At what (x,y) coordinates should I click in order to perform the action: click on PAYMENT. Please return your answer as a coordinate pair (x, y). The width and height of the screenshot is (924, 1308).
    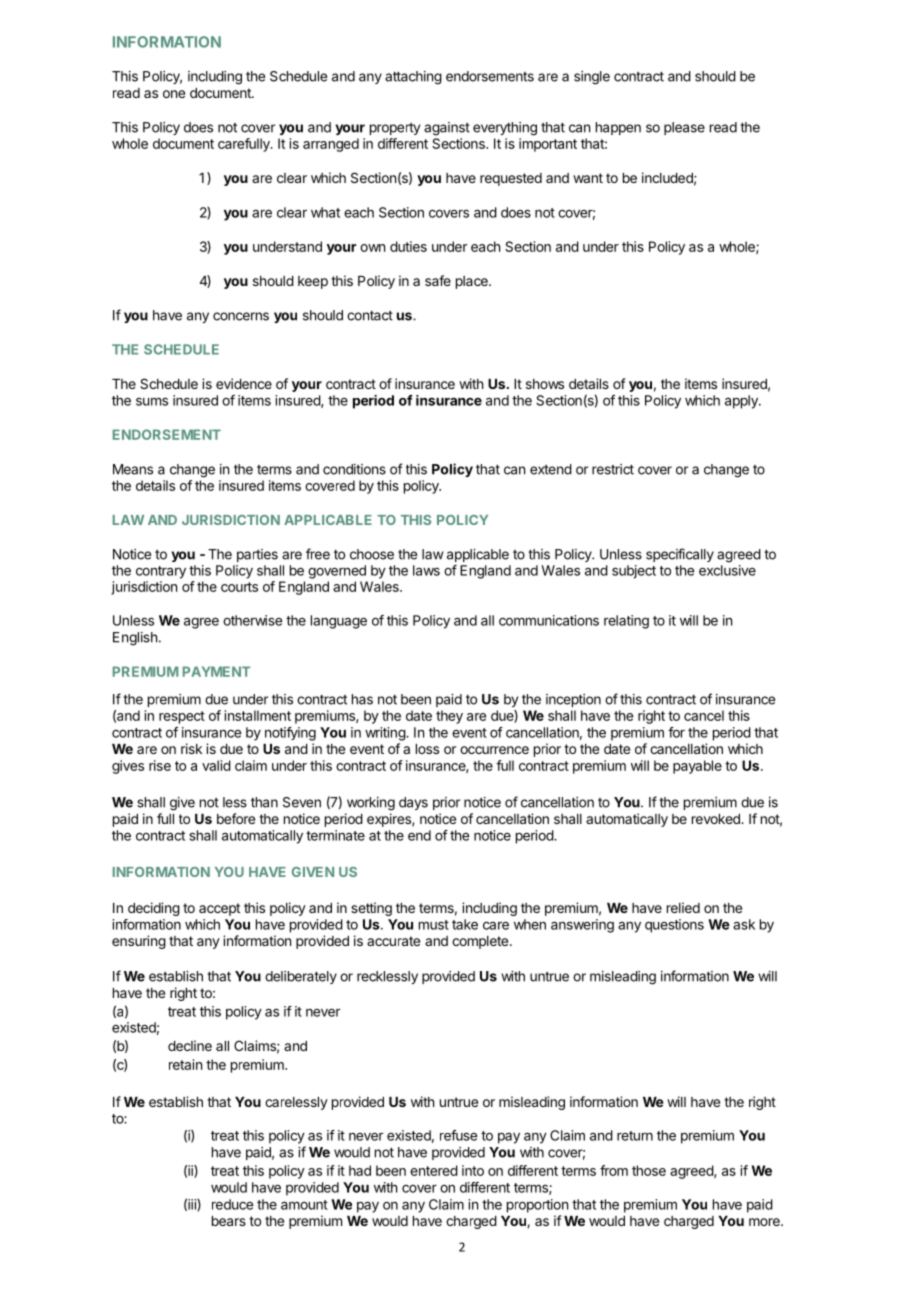
    Looking at the image, I should click on (216, 671).
